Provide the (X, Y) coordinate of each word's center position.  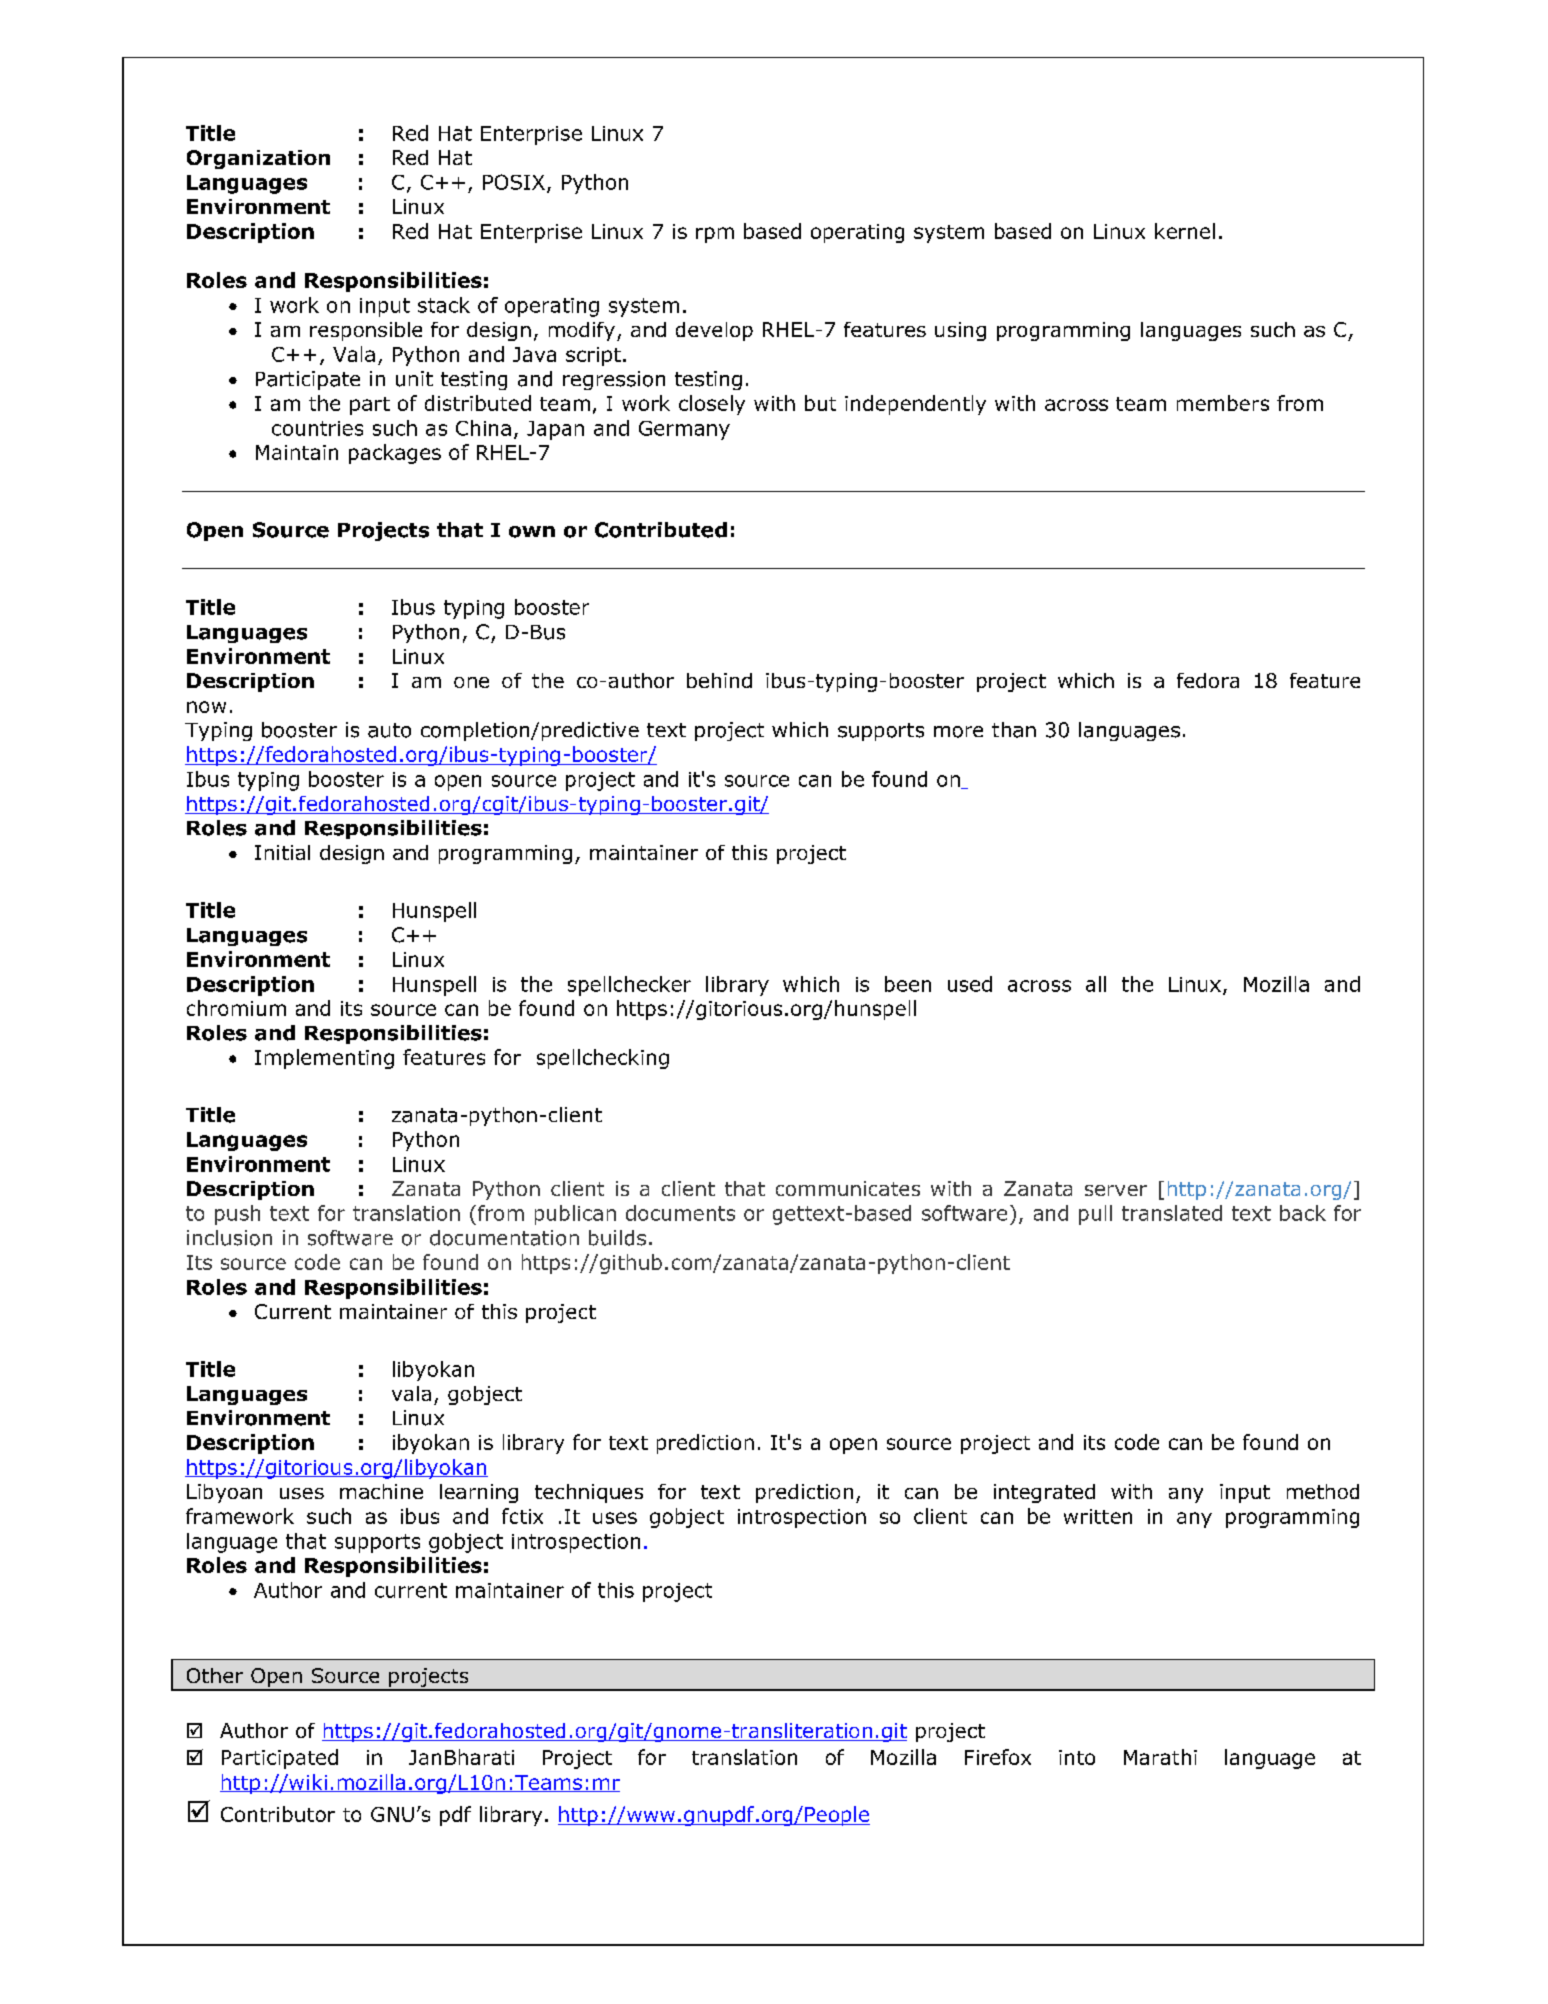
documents (680, 1213)
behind (719, 680)
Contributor (278, 1814)
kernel (1185, 231)
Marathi (1160, 1757)
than (1014, 730)
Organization (258, 159)
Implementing (324, 1059)
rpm (715, 235)
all (1096, 984)
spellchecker (629, 986)
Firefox (998, 1757)
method (1323, 1491)
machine (381, 1491)
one (471, 682)
